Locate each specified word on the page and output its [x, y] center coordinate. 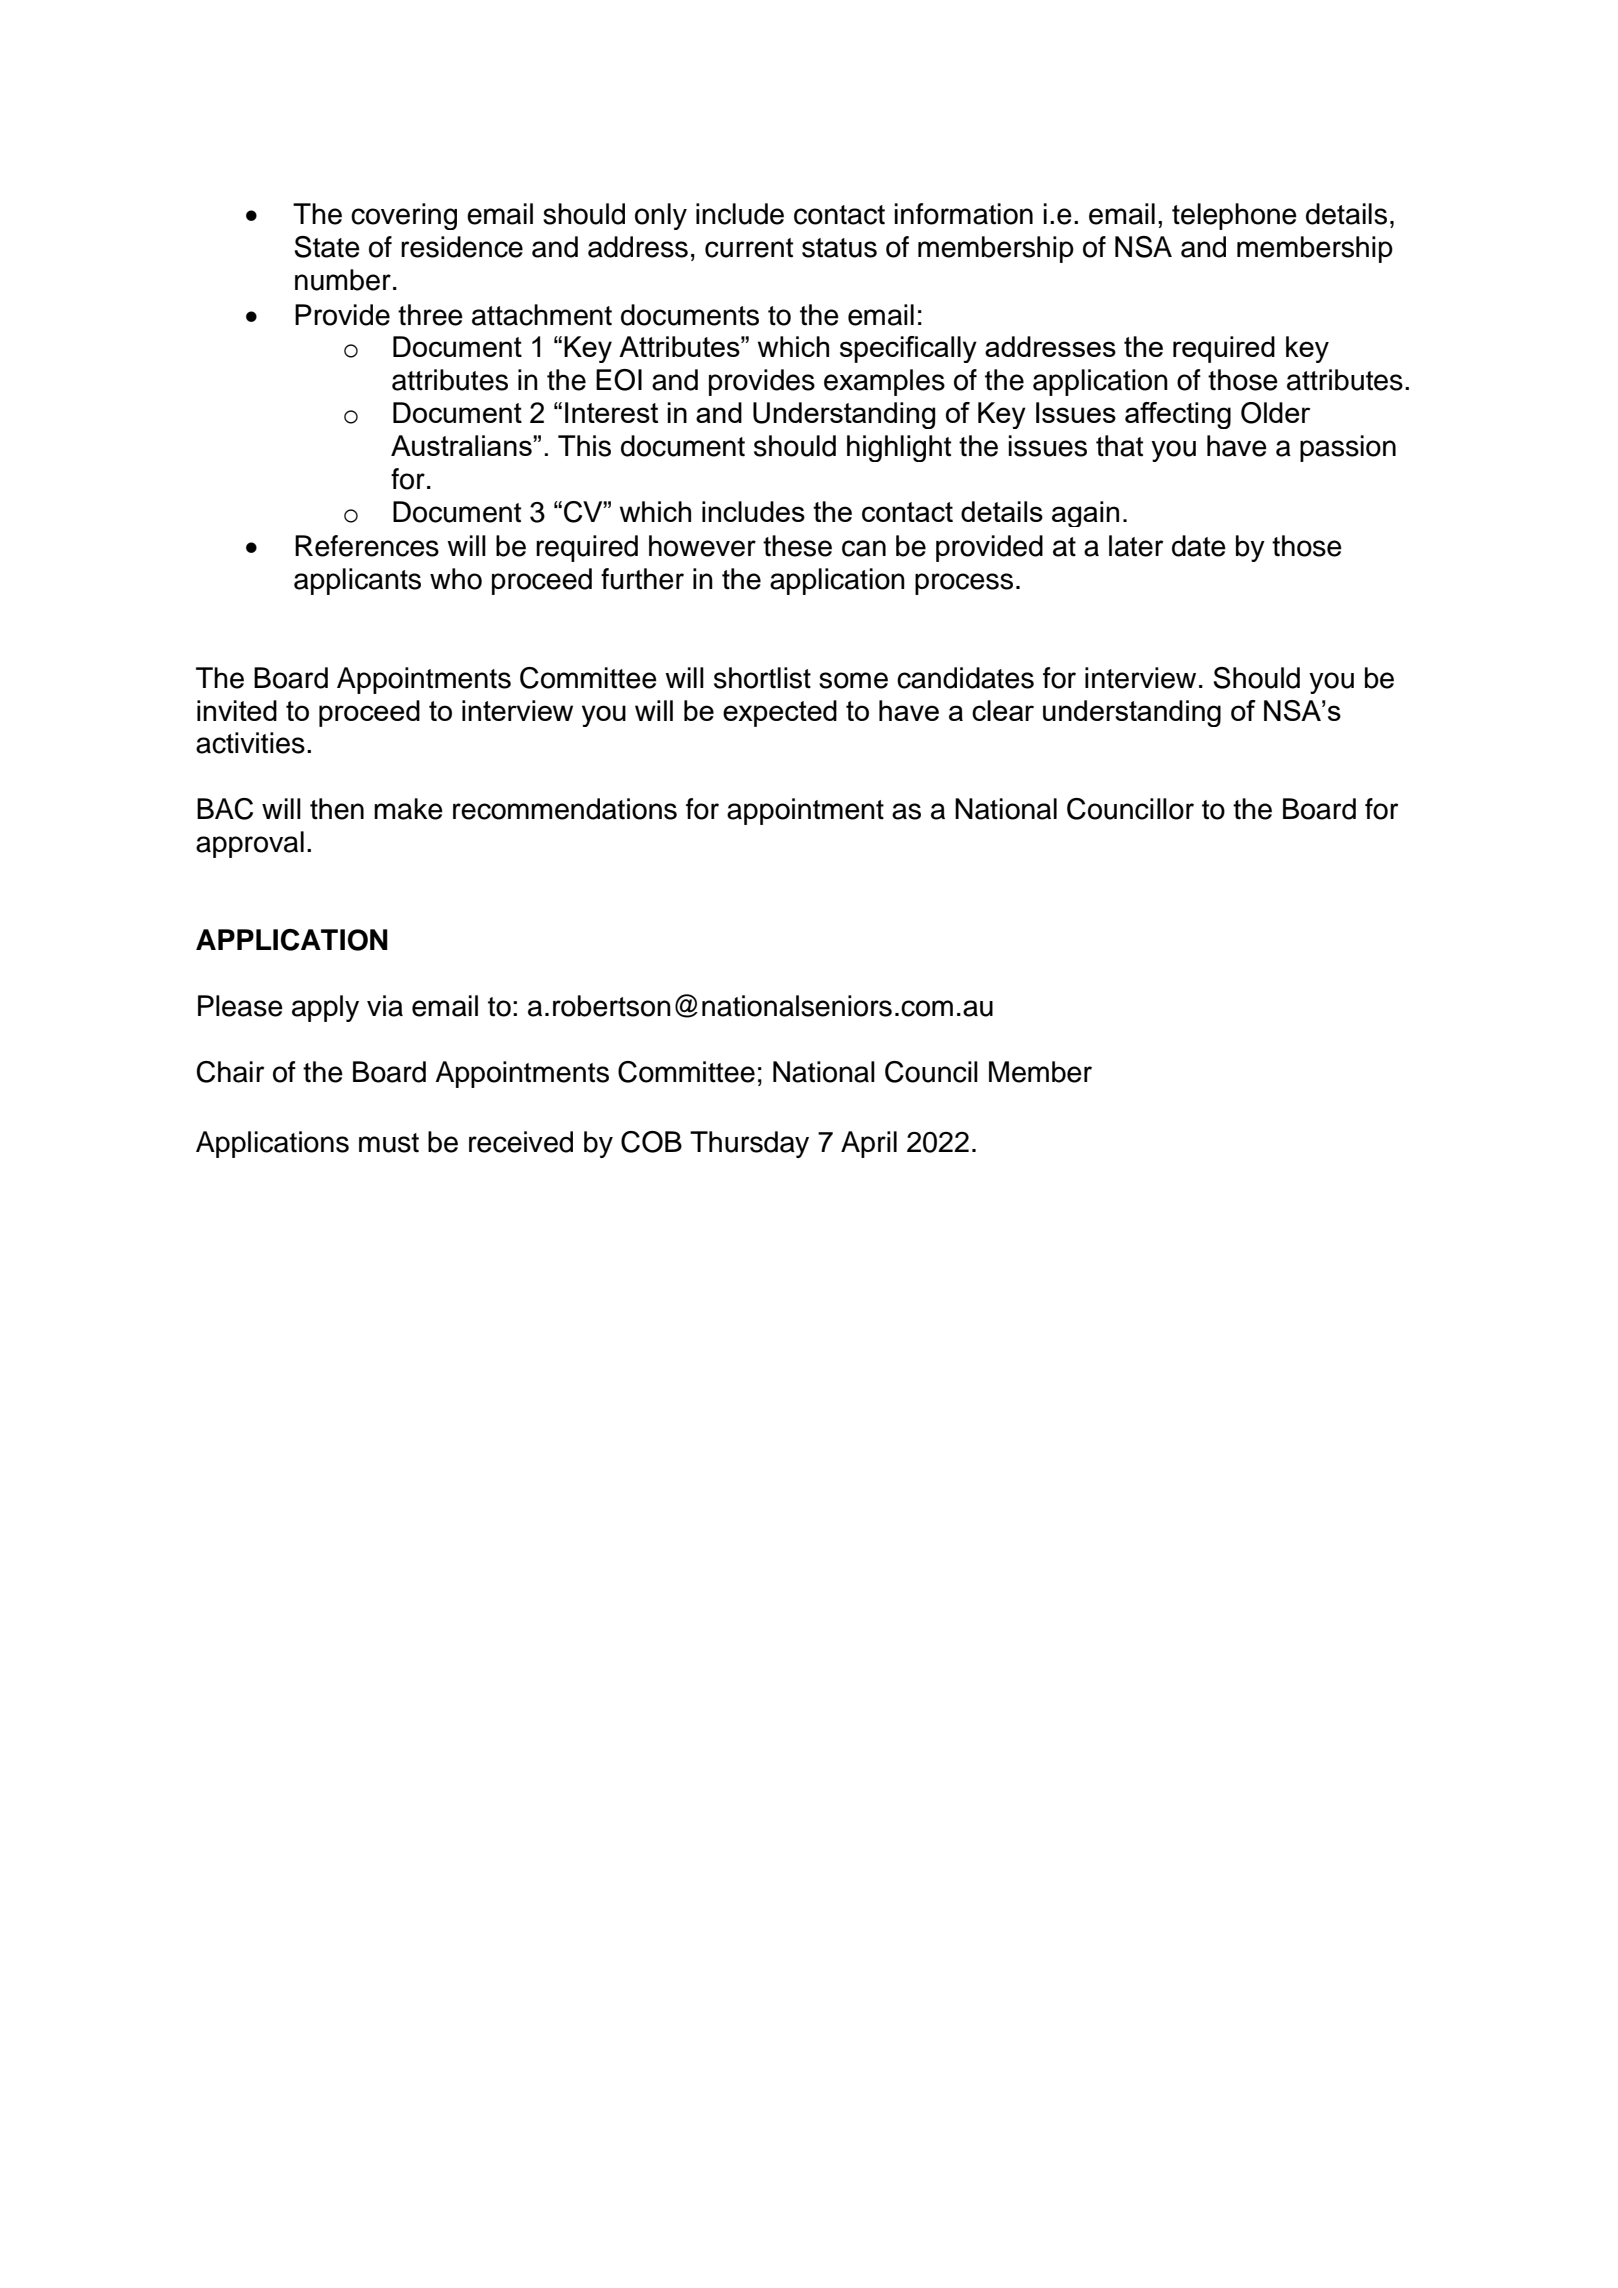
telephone [1234, 216]
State [327, 247]
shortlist [762, 678]
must [389, 1143]
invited [237, 710]
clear [1003, 710]
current [749, 248]
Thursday [749, 1144]
